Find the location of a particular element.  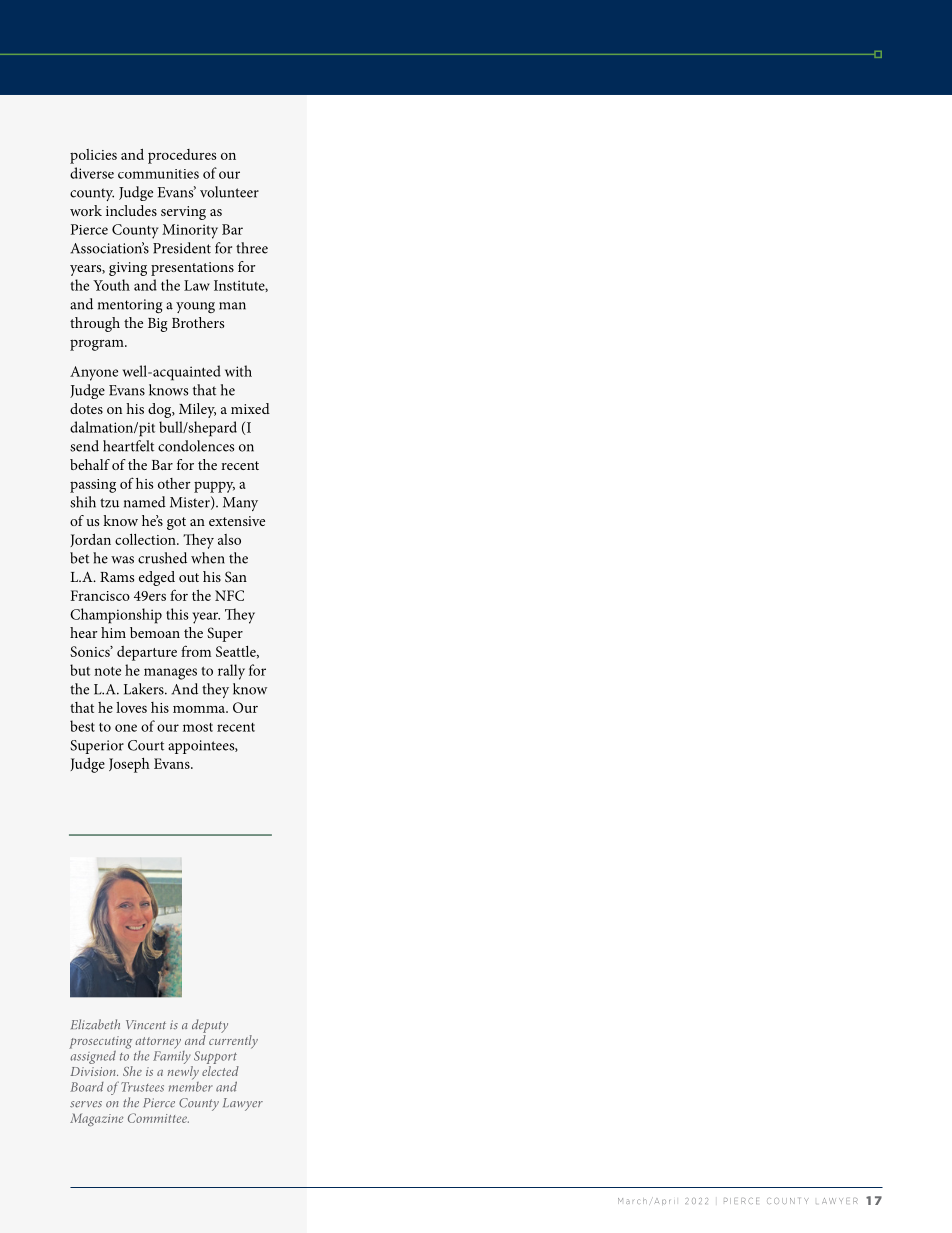

volunteer is located at coordinates (229, 192).
